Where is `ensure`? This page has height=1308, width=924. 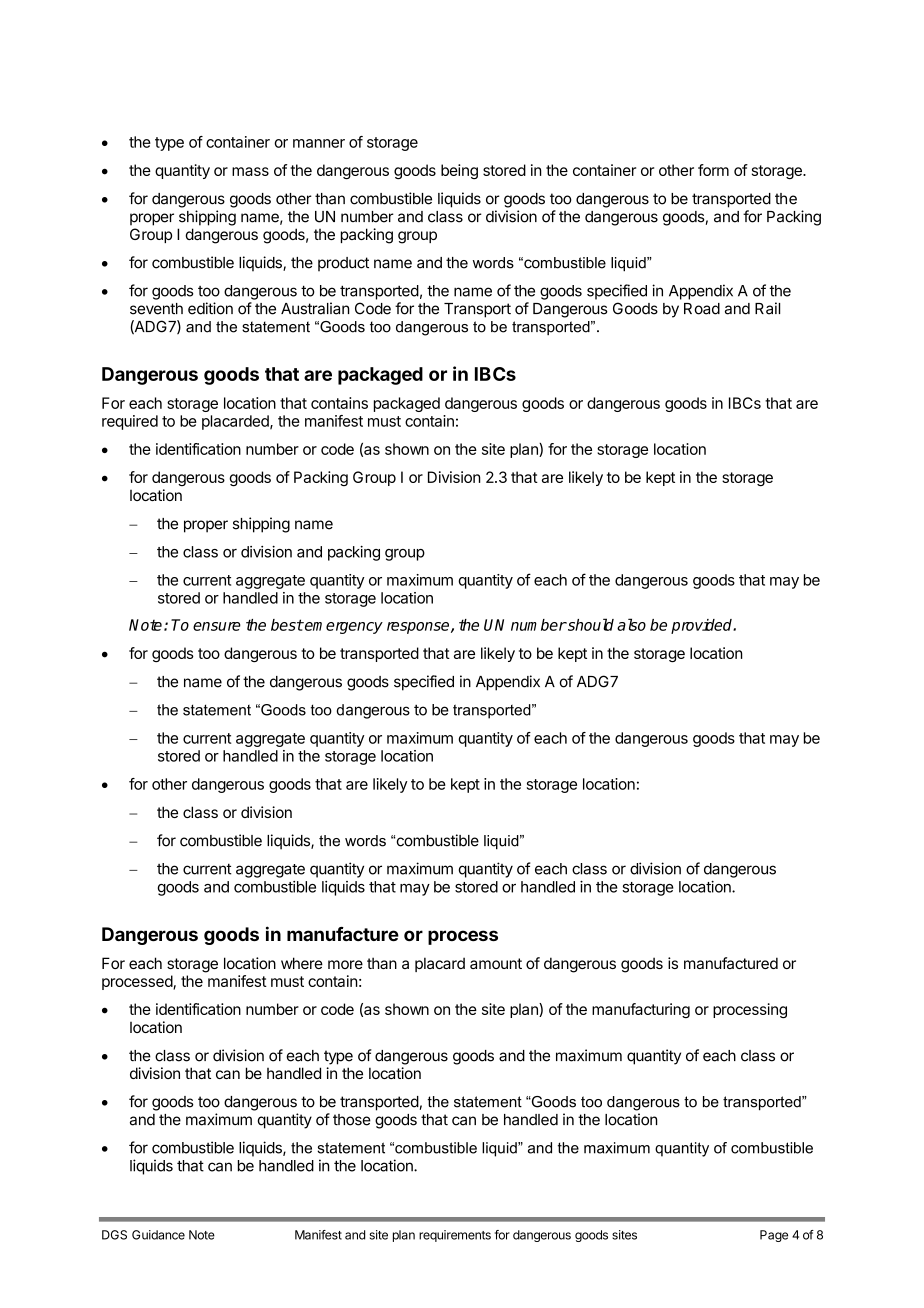 ensure is located at coordinates (217, 626).
